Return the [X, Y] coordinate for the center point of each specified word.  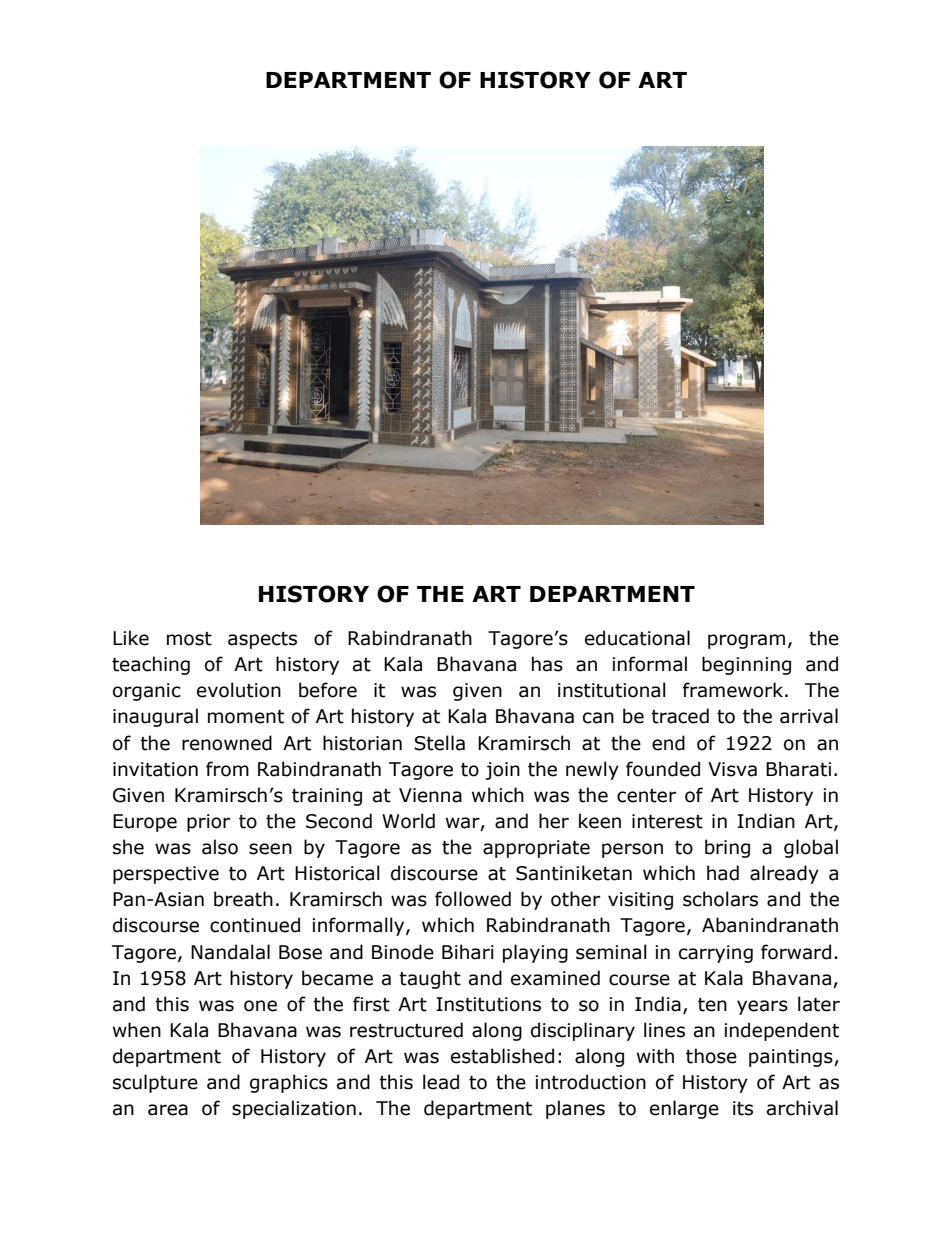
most [189, 639]
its [743, 1108]
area [168, 1110]
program [746, 641]
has [547, 664]
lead [441, 1082]
